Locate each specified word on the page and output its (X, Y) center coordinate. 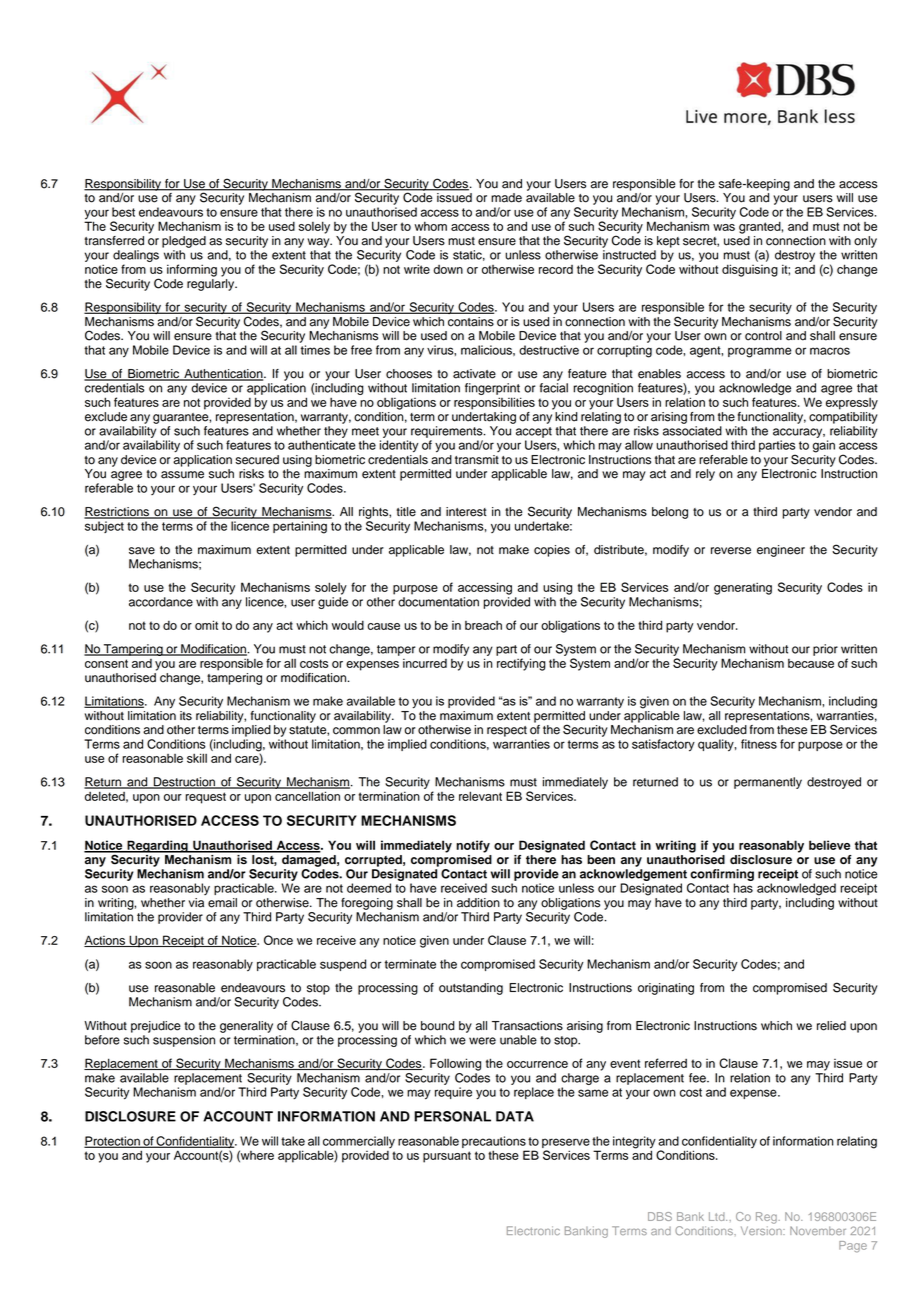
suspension (184, 1041)
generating (743, 588)
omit (206, 625)
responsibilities (494, 403)
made (506, 198)
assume (182, 475)
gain (824, 446)
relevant (480, 796)
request (205, 798)
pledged (184, 242)
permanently (768, 783)
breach (483, 625)
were (482, 1041)
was (724, 227)
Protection (113, 1142)
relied (831, 1026)
